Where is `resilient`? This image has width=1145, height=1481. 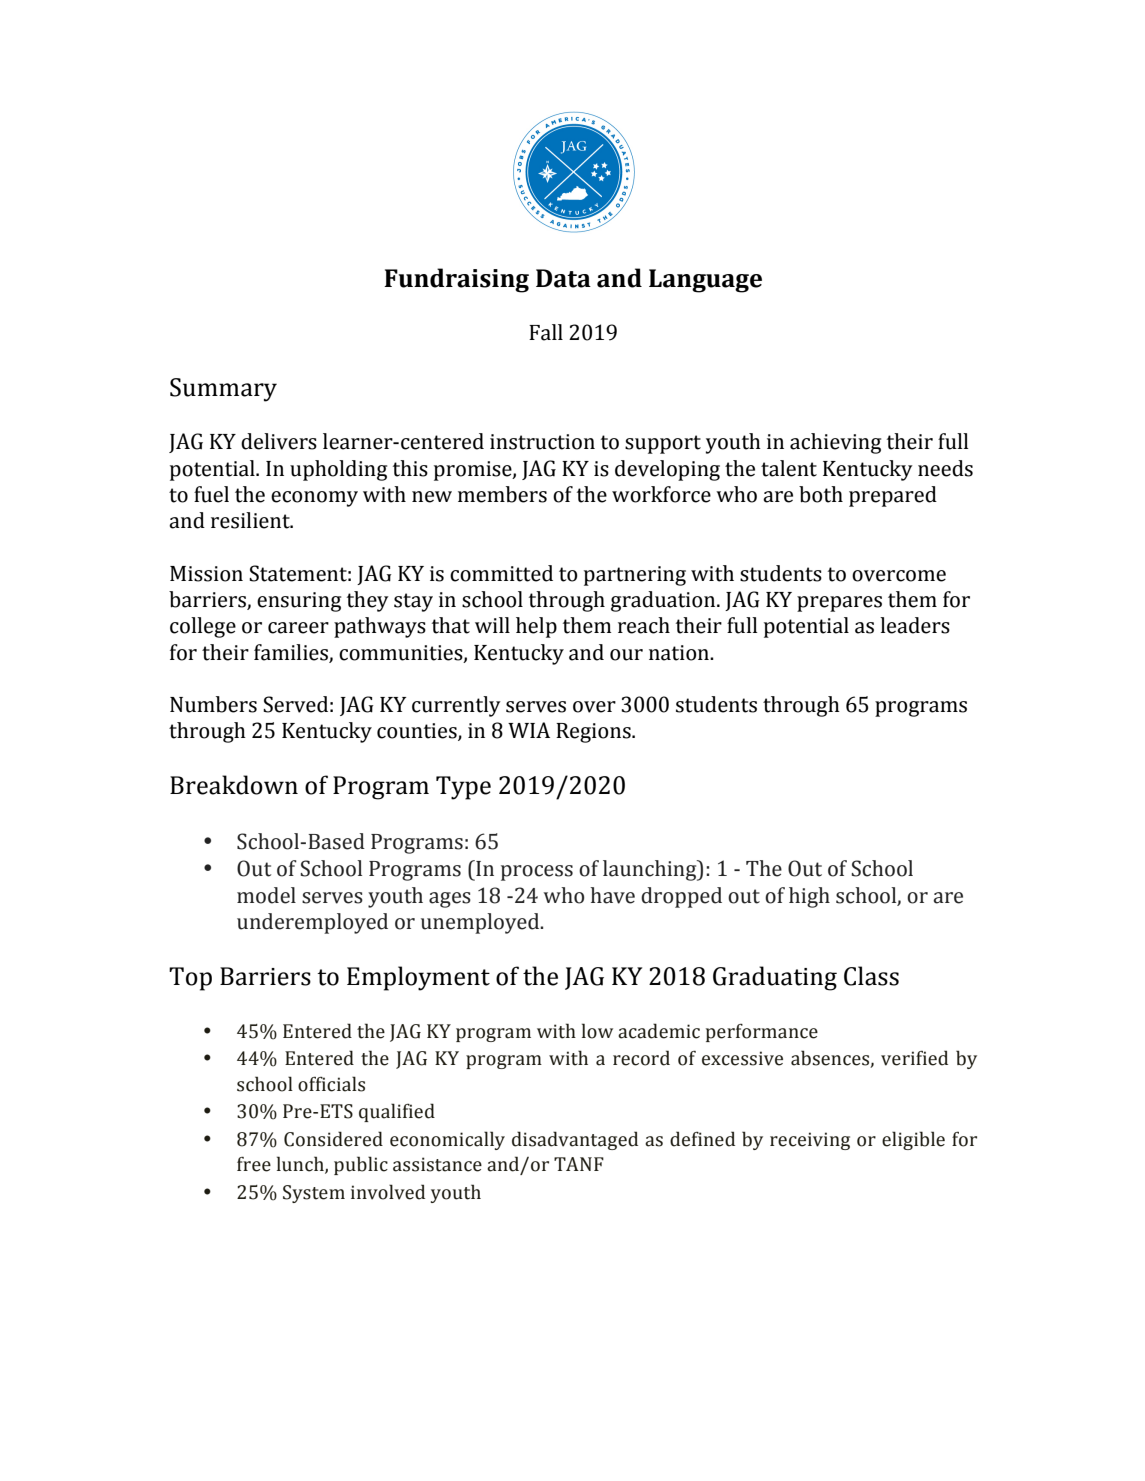 resilient is located at coordinates (251, 520).
